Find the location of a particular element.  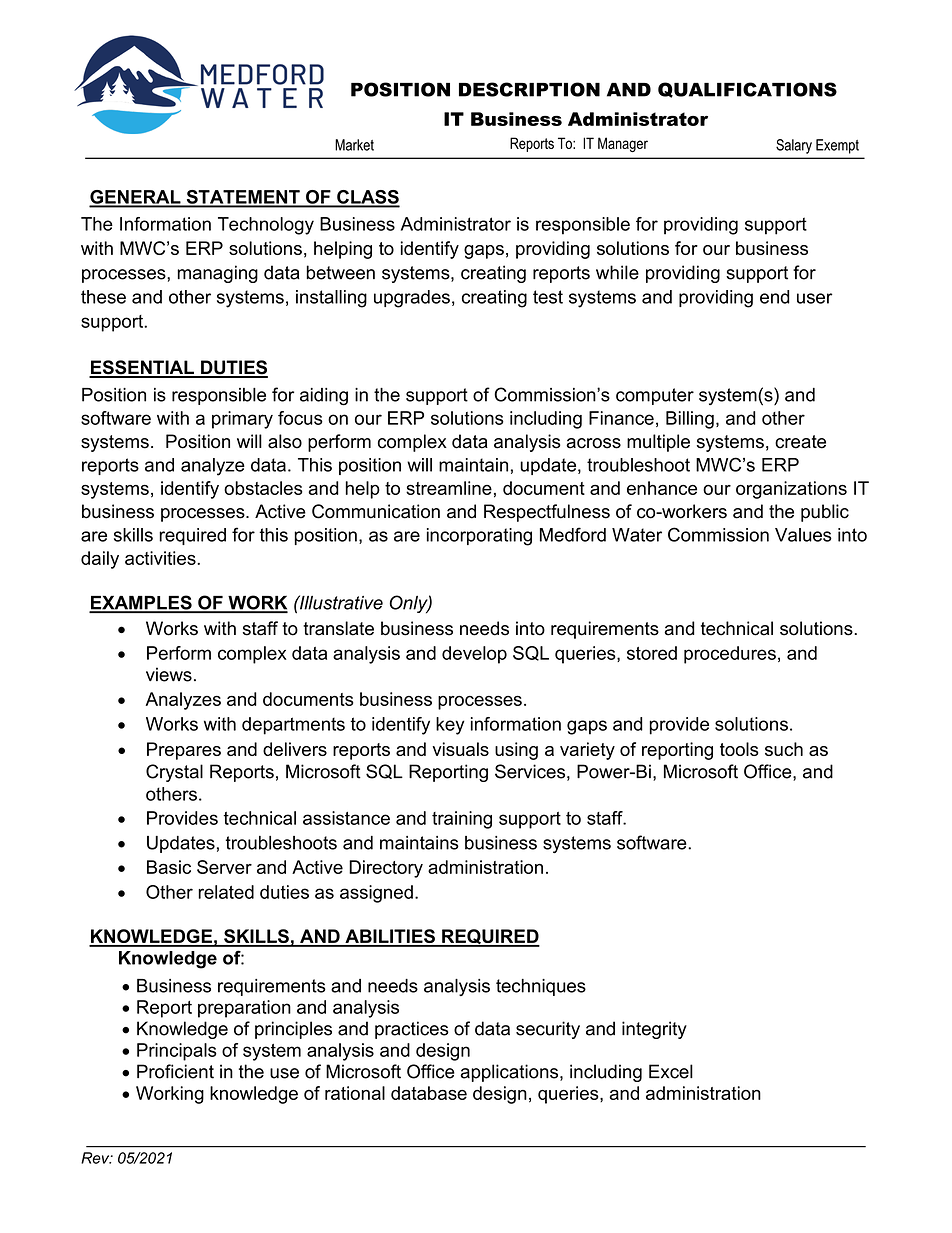

procedures is located at coordinates (730, 655).
